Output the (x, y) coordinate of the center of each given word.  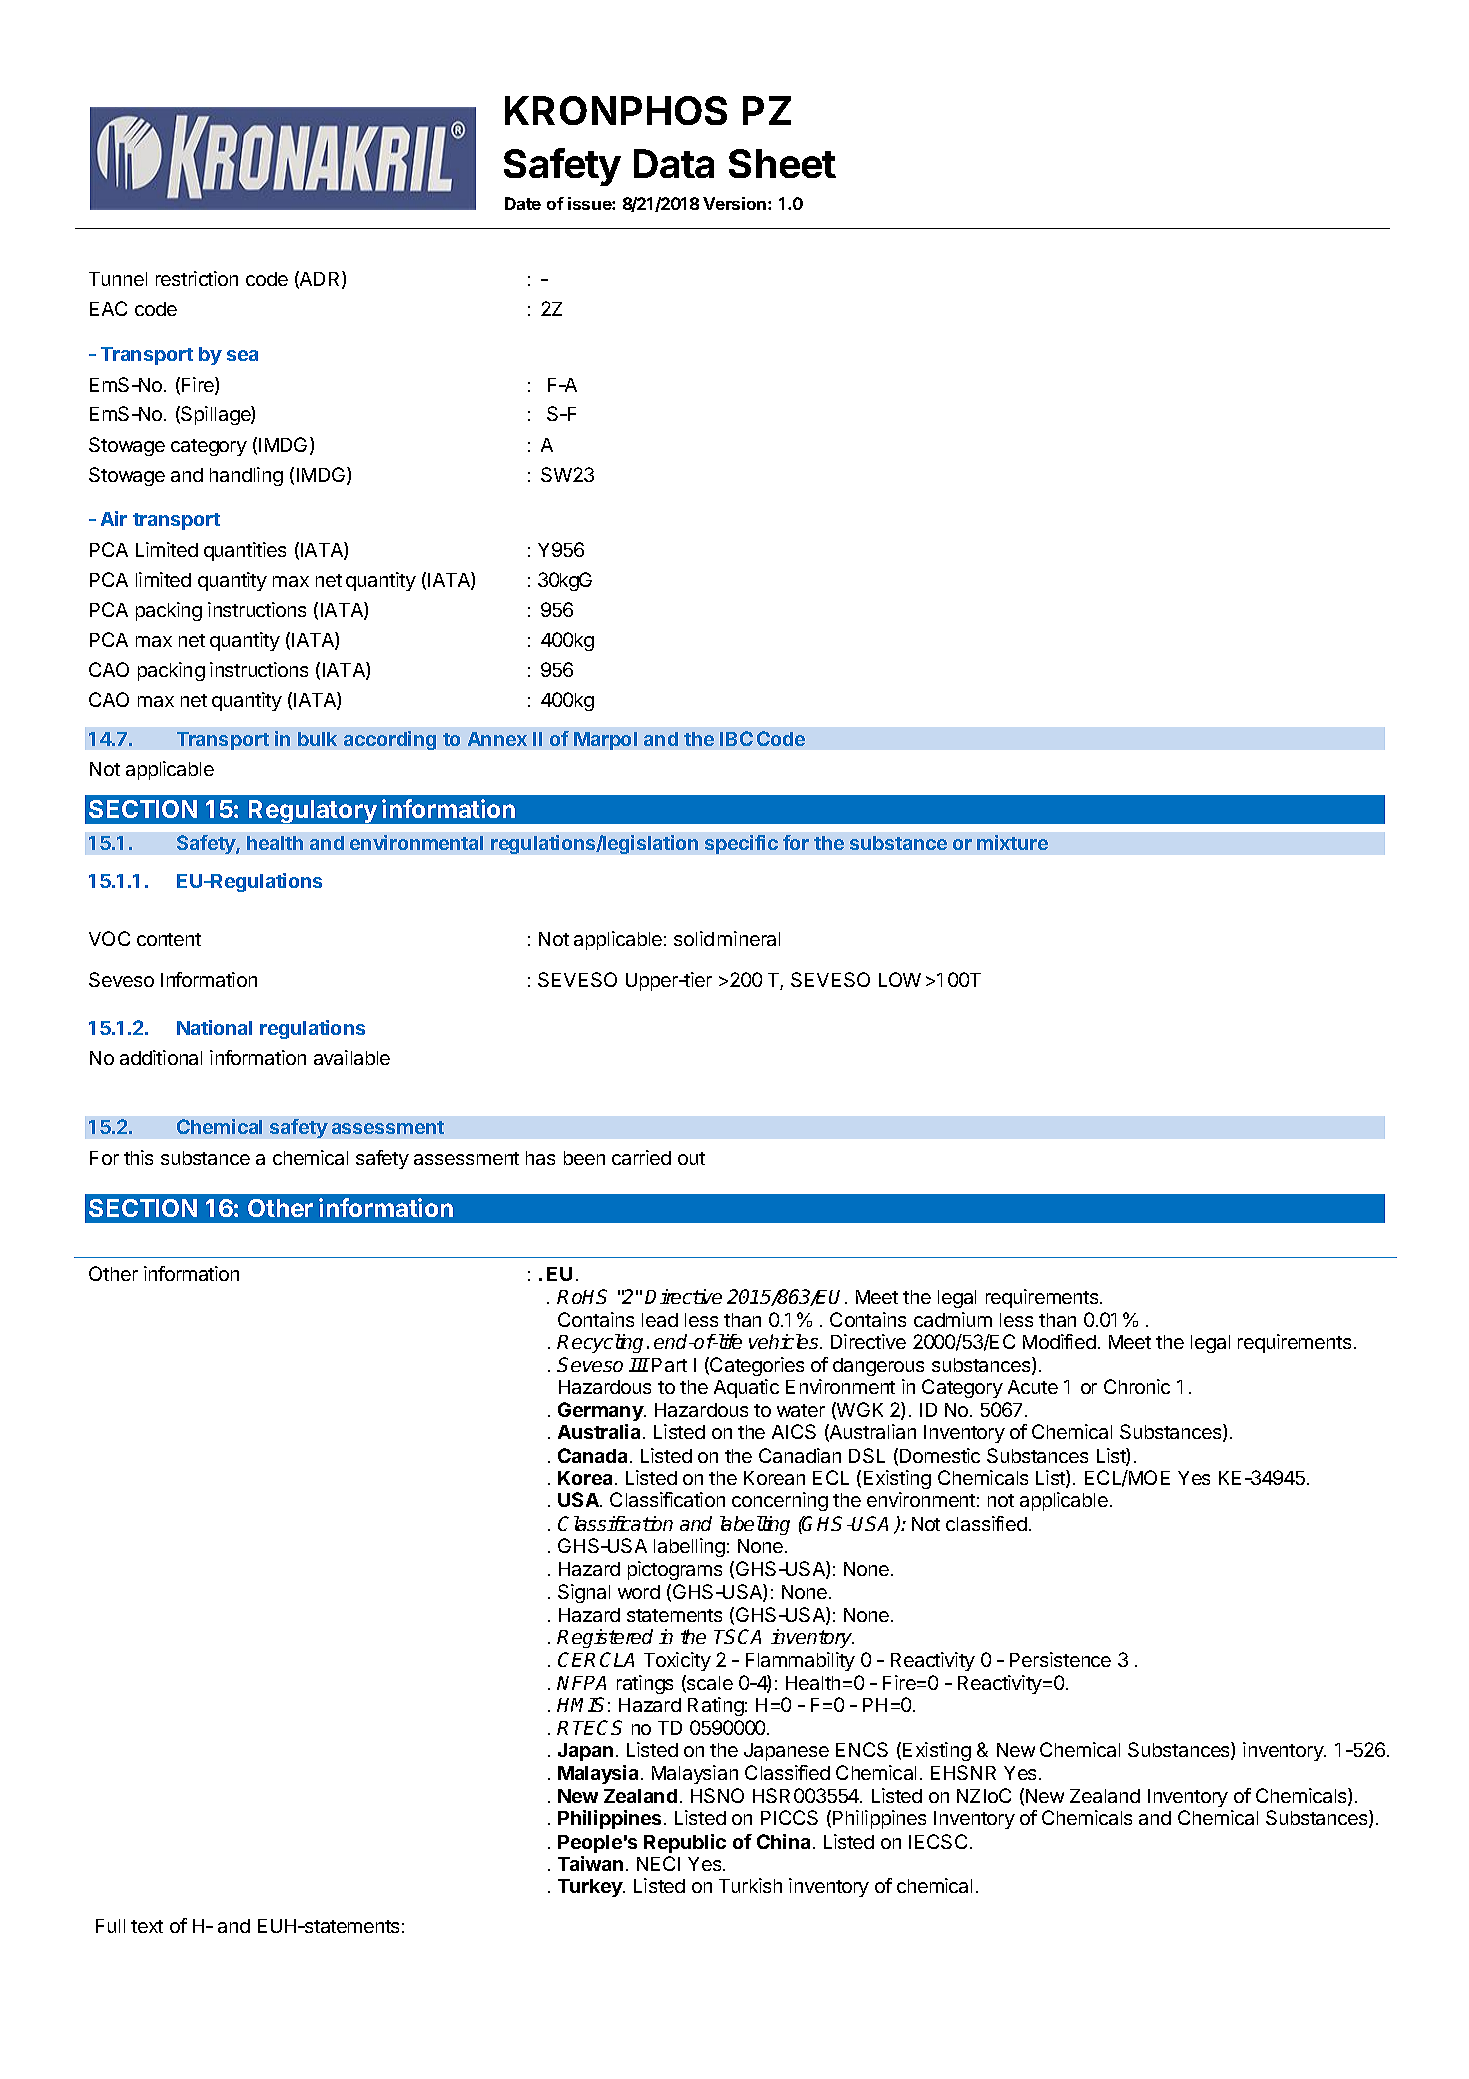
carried (641, 1157)
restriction (197, 278)
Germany (602, 1411)
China (783, 1841)
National (214, 1027)
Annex (497, 739)
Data (674, 163)
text (147, 1926)
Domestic (940, 1455)
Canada (594, 1455)
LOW (900, 979)
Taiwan (590, 1863)
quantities (245, 551)
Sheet (782, 163)
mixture (1012, 842)
